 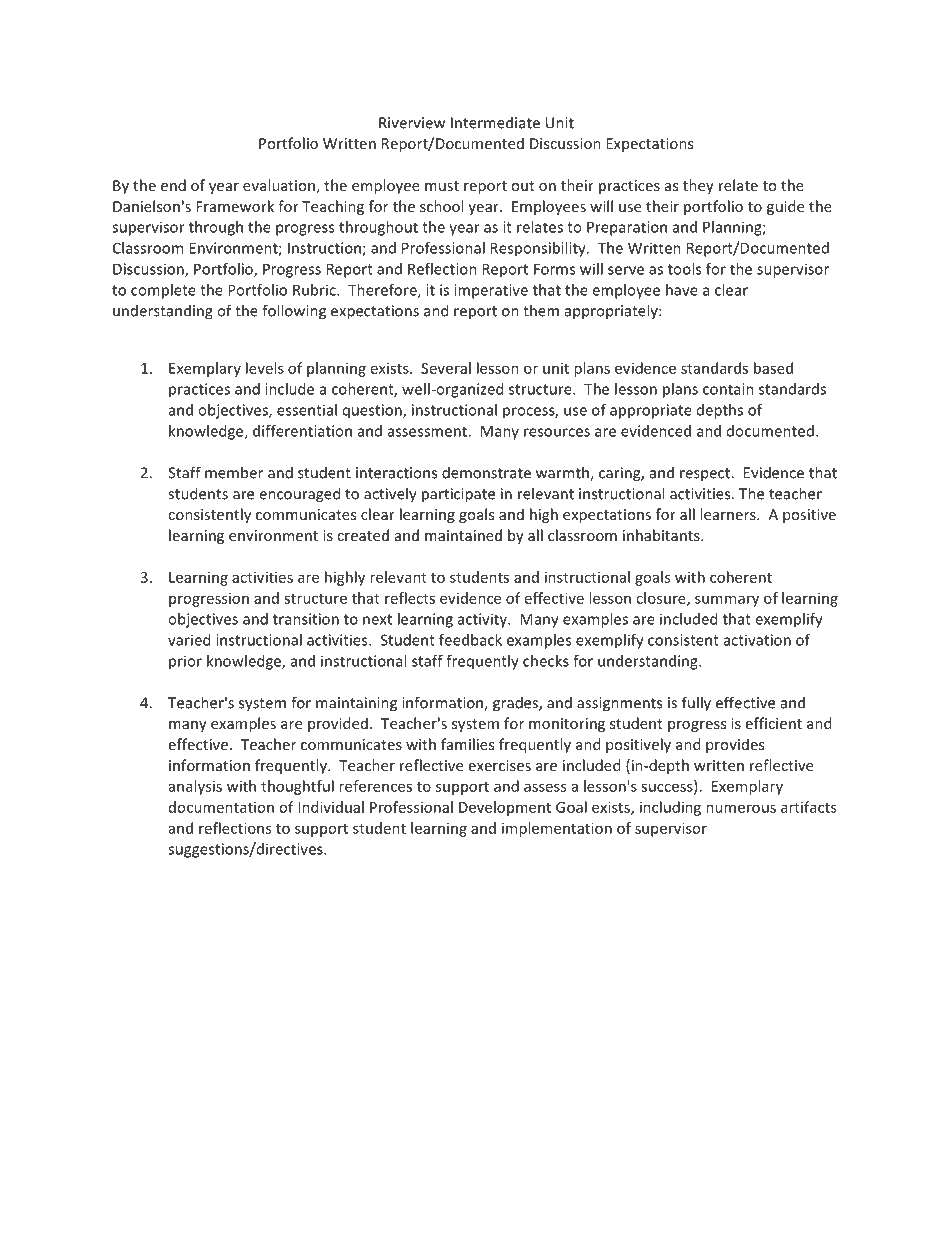 What do you see at coordinates (234, 472) in the document?
I see `member` at bounding box center [234, 472].
